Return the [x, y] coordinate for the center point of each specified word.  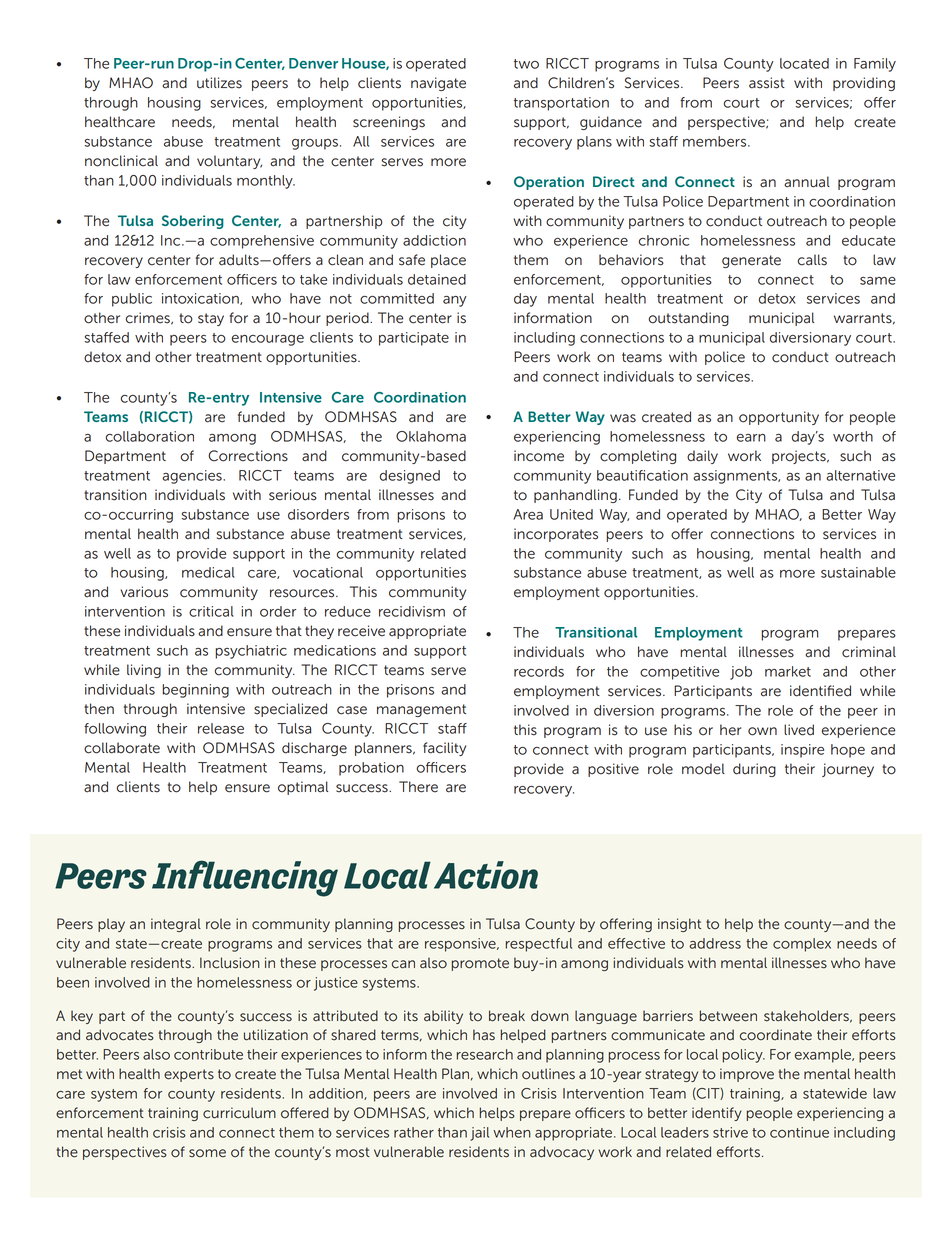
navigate [438, 84]
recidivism [412, 611]
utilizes [219, 83]
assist [767, 83]
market [788, 671]
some [207, 1153]
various [144, 592]
